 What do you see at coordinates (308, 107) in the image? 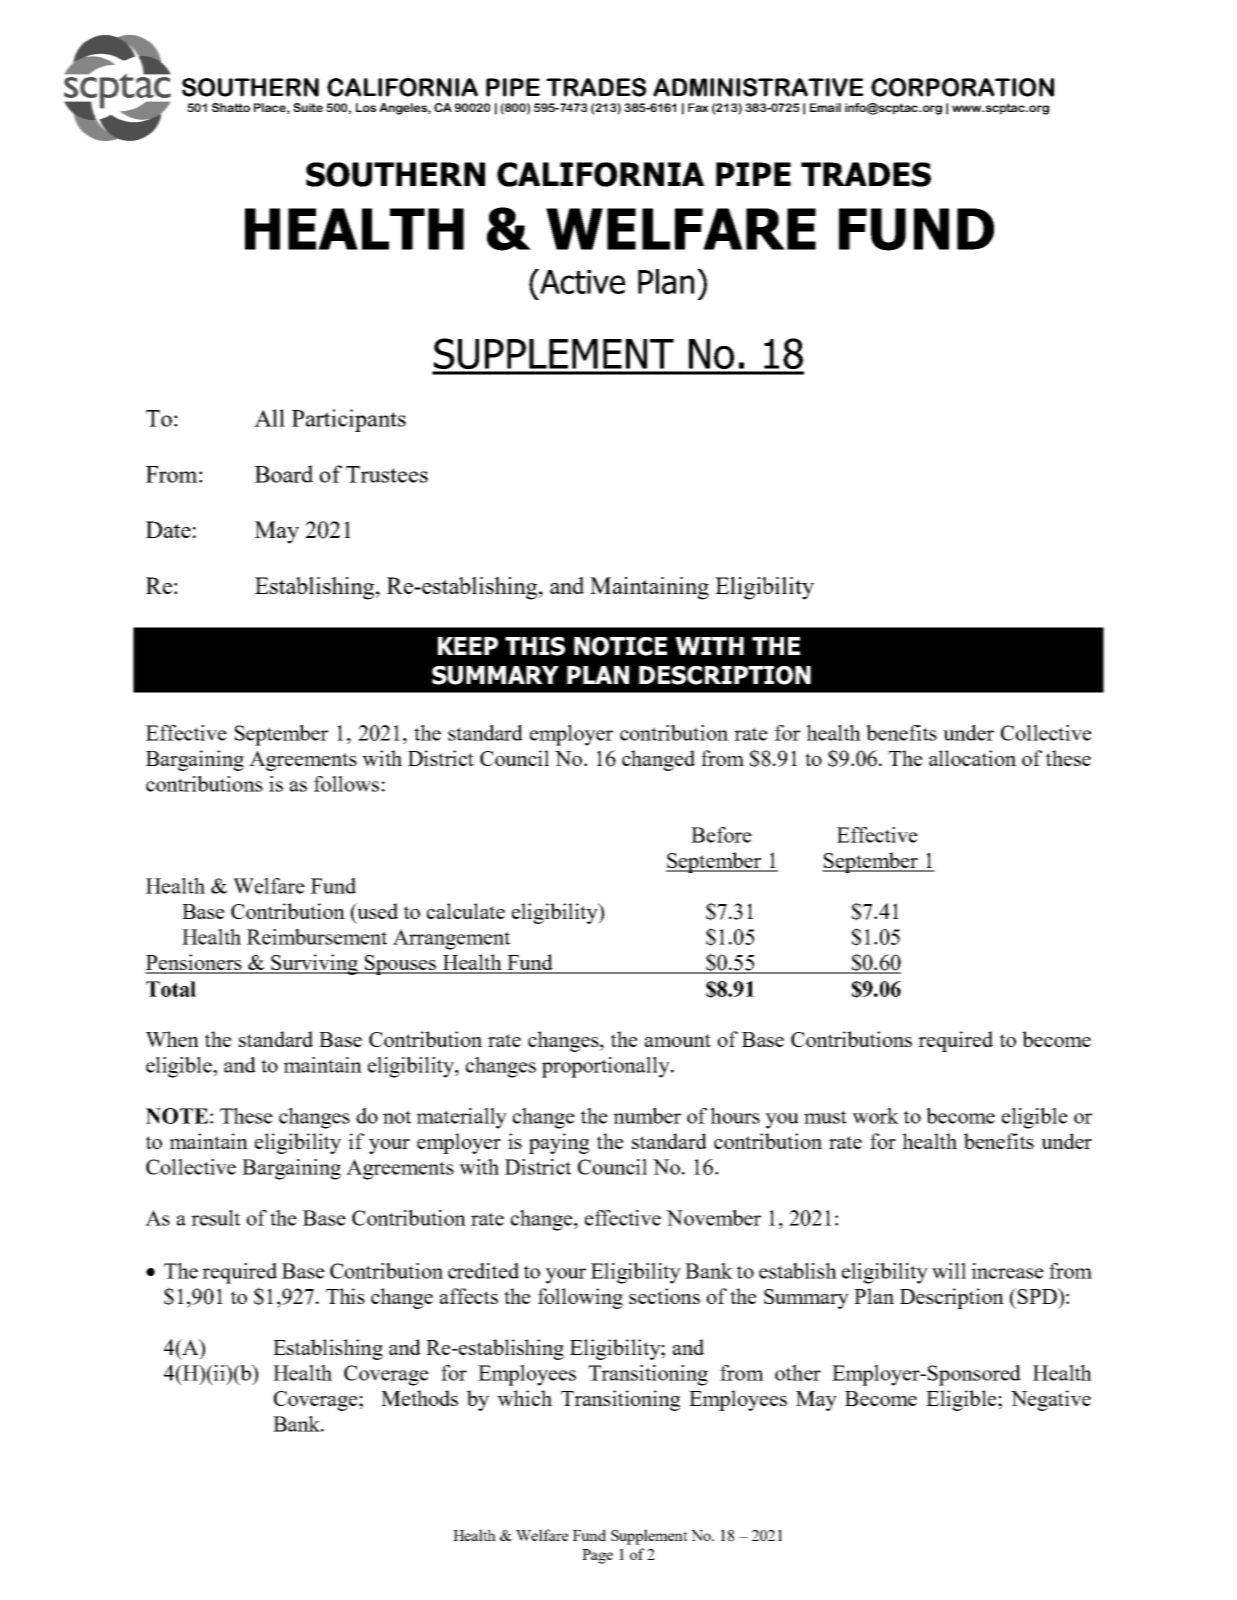
I see `Suite` at bounding box center [308, 107].
